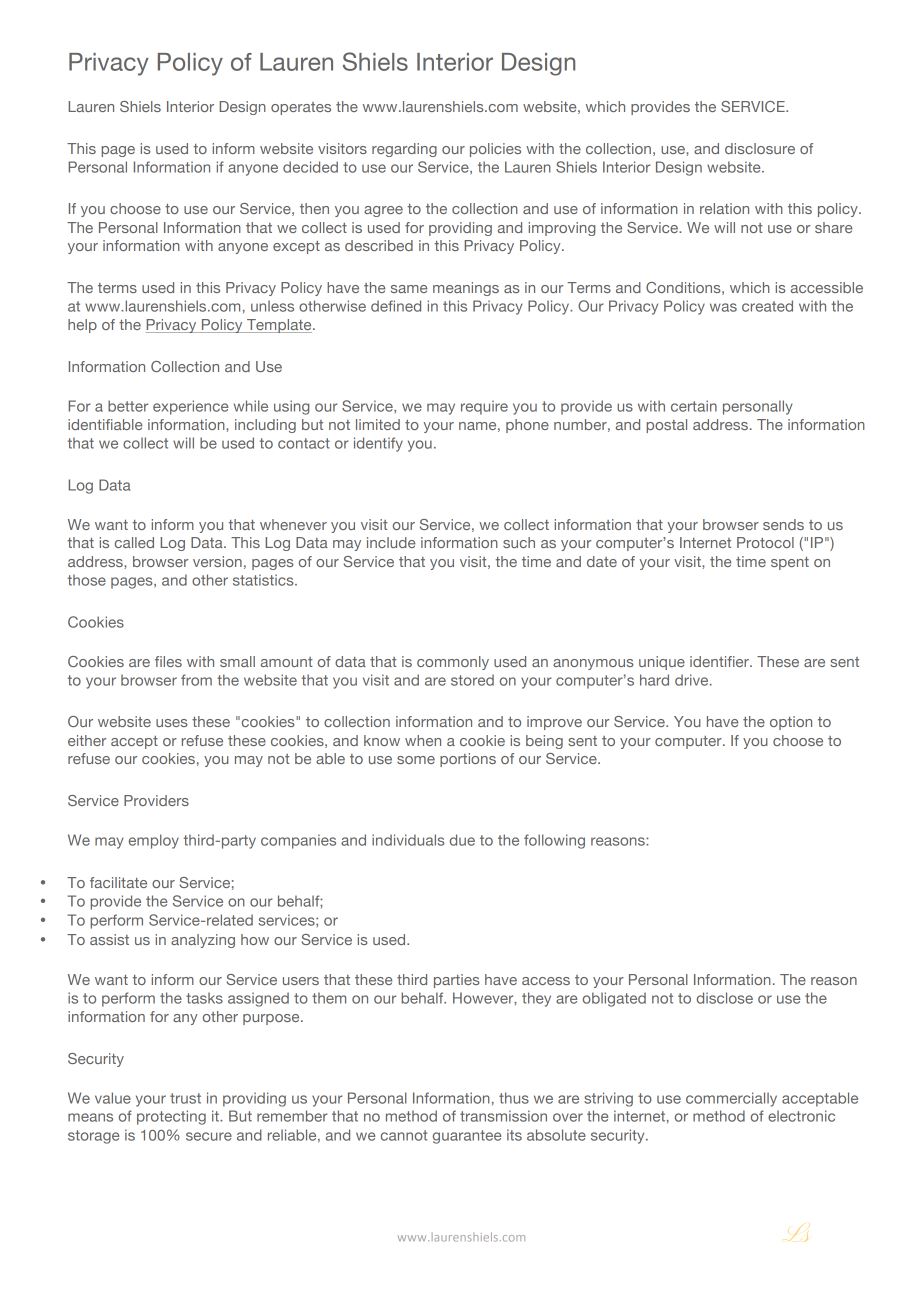 This screenshot has width=924, height=1308. Describe the element at coordinates (731, 1099) in the screenshot. I see `commercially` at that location.
